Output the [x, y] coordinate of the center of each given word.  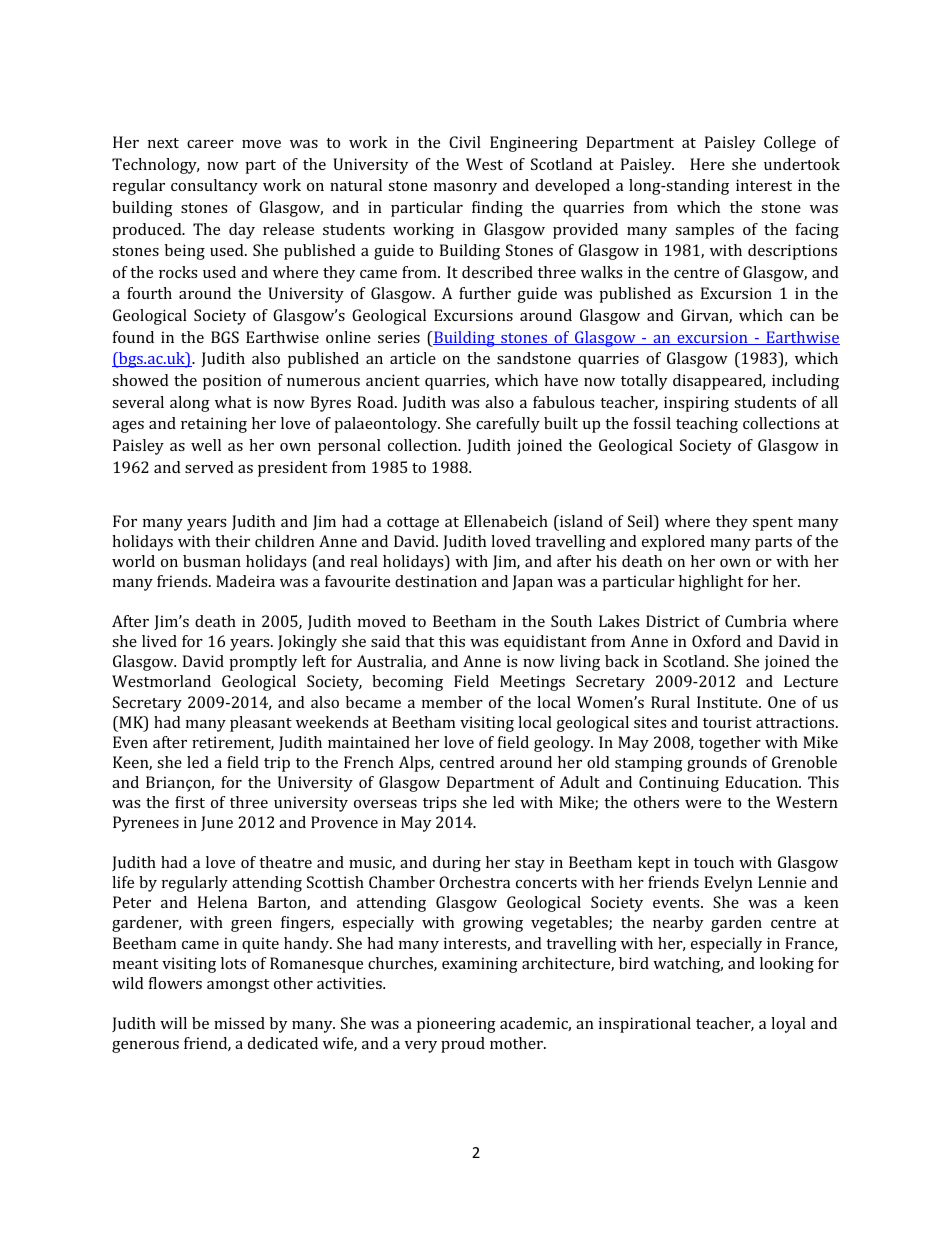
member [452, 702]
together [730, 744]
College [790, 144]
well [206, 445]
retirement [233, 743]
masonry [465, 189]
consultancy [214, 187]
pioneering [456, 1025]
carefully [508, 425]
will [173, 1023]
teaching [707, 425]
